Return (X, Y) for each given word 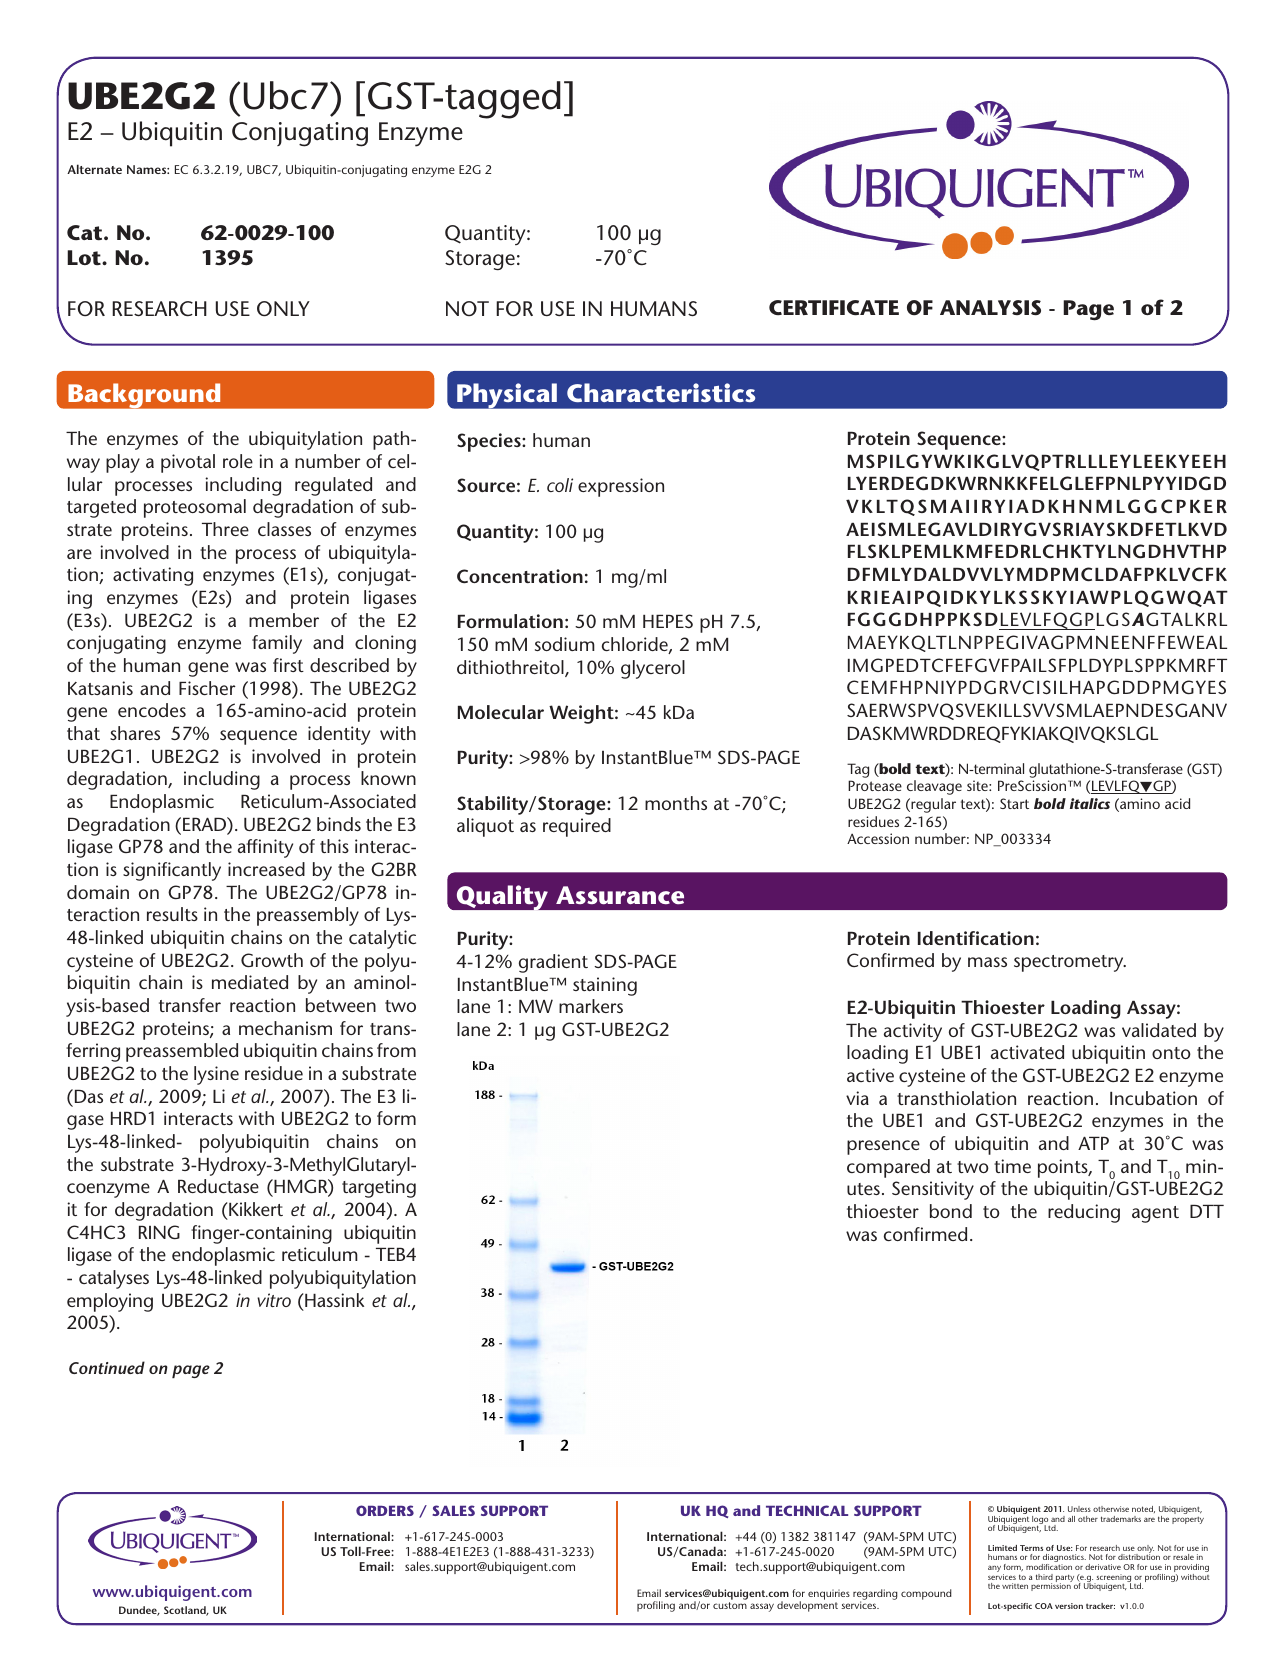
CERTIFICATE (834, 308)
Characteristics (661, 392)
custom (730, 1605)
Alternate (94, 169)
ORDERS (385, 1510)
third (1044, 1577)
